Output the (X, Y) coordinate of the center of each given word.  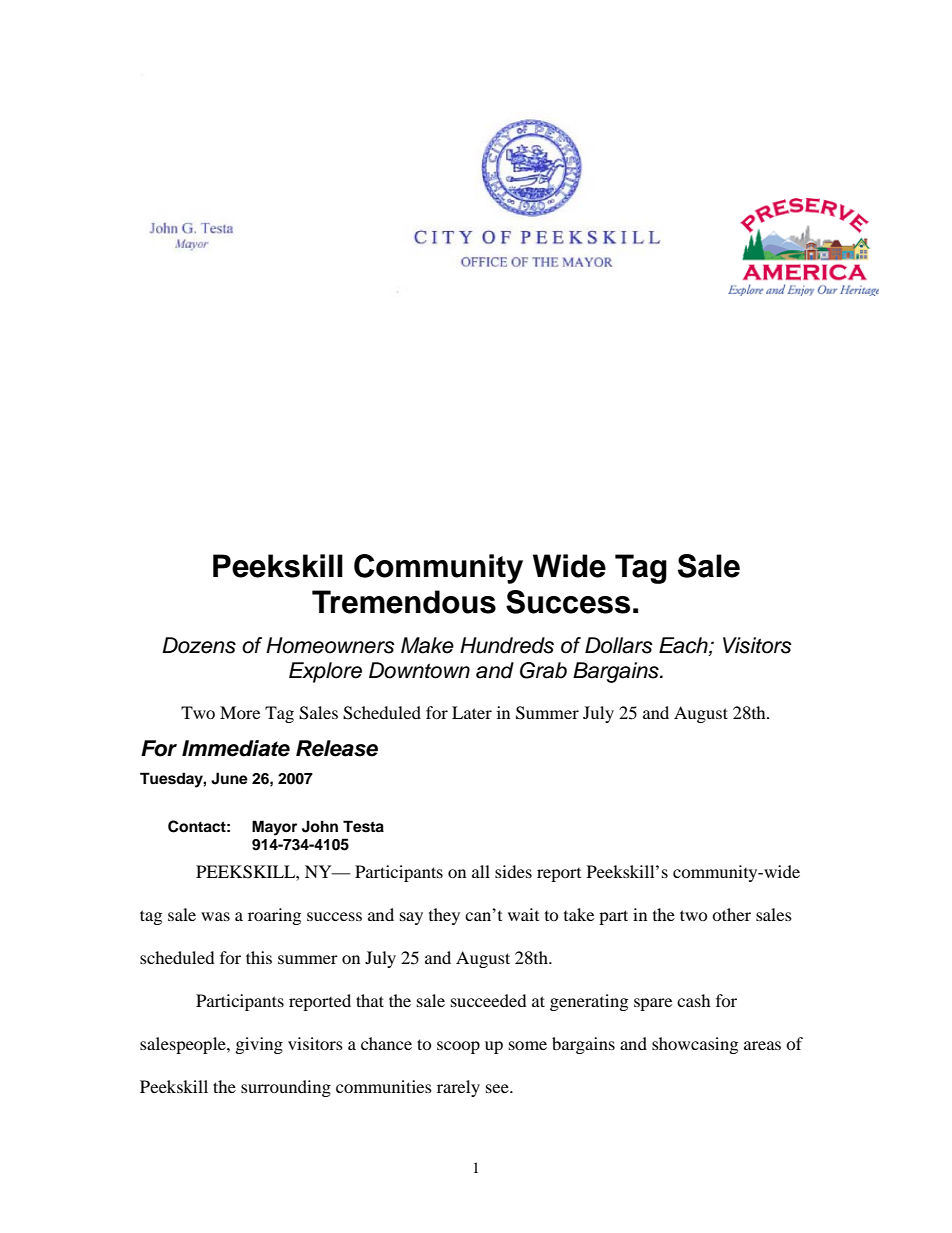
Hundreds (507, 645)
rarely (458, 1088)
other (731, 914)
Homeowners (330, 645)
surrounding (286, 1088)
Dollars (619, 645)
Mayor (274, 828)
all (481, 871)
